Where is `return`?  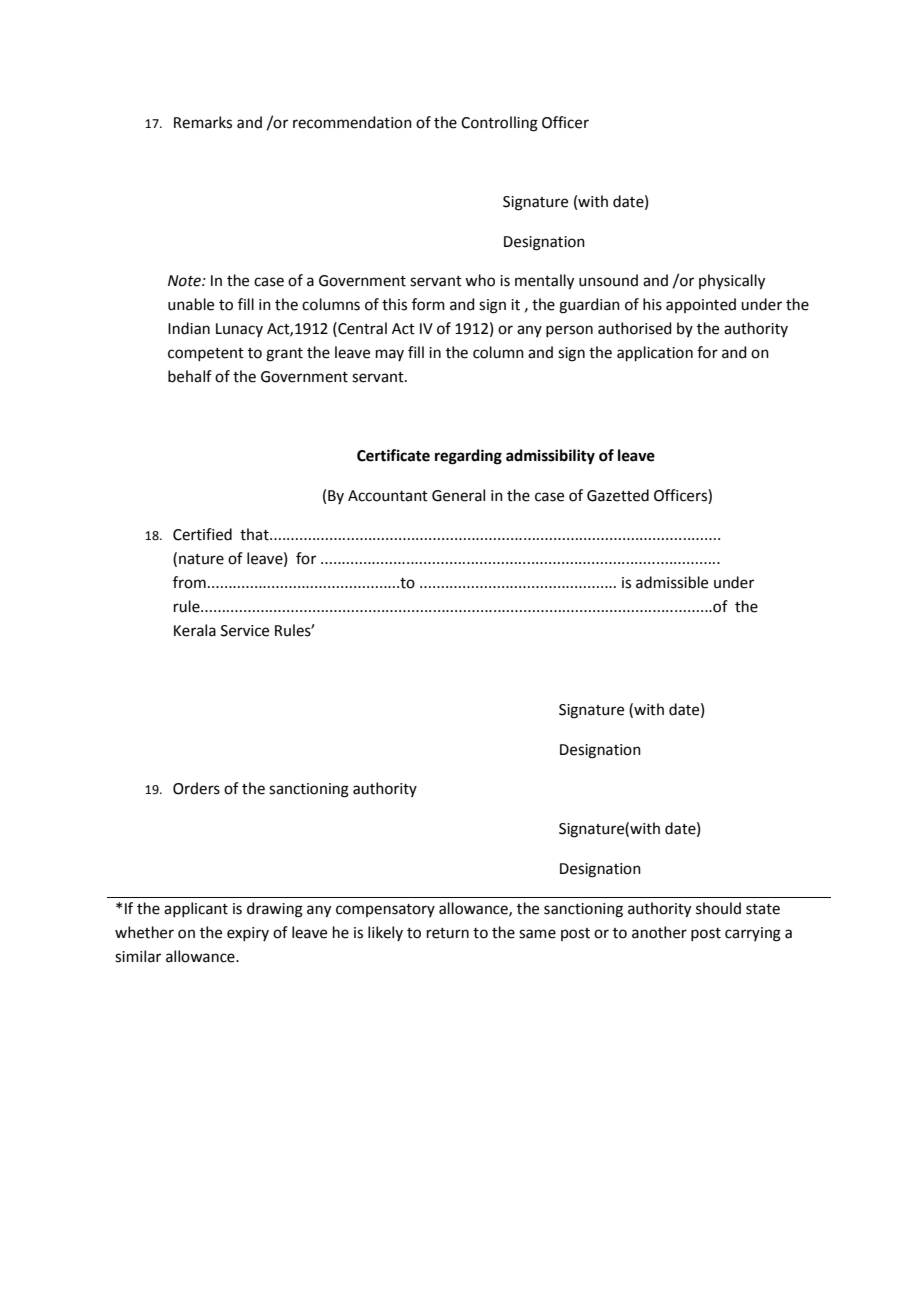
return is located at coordinates (448, 933).
